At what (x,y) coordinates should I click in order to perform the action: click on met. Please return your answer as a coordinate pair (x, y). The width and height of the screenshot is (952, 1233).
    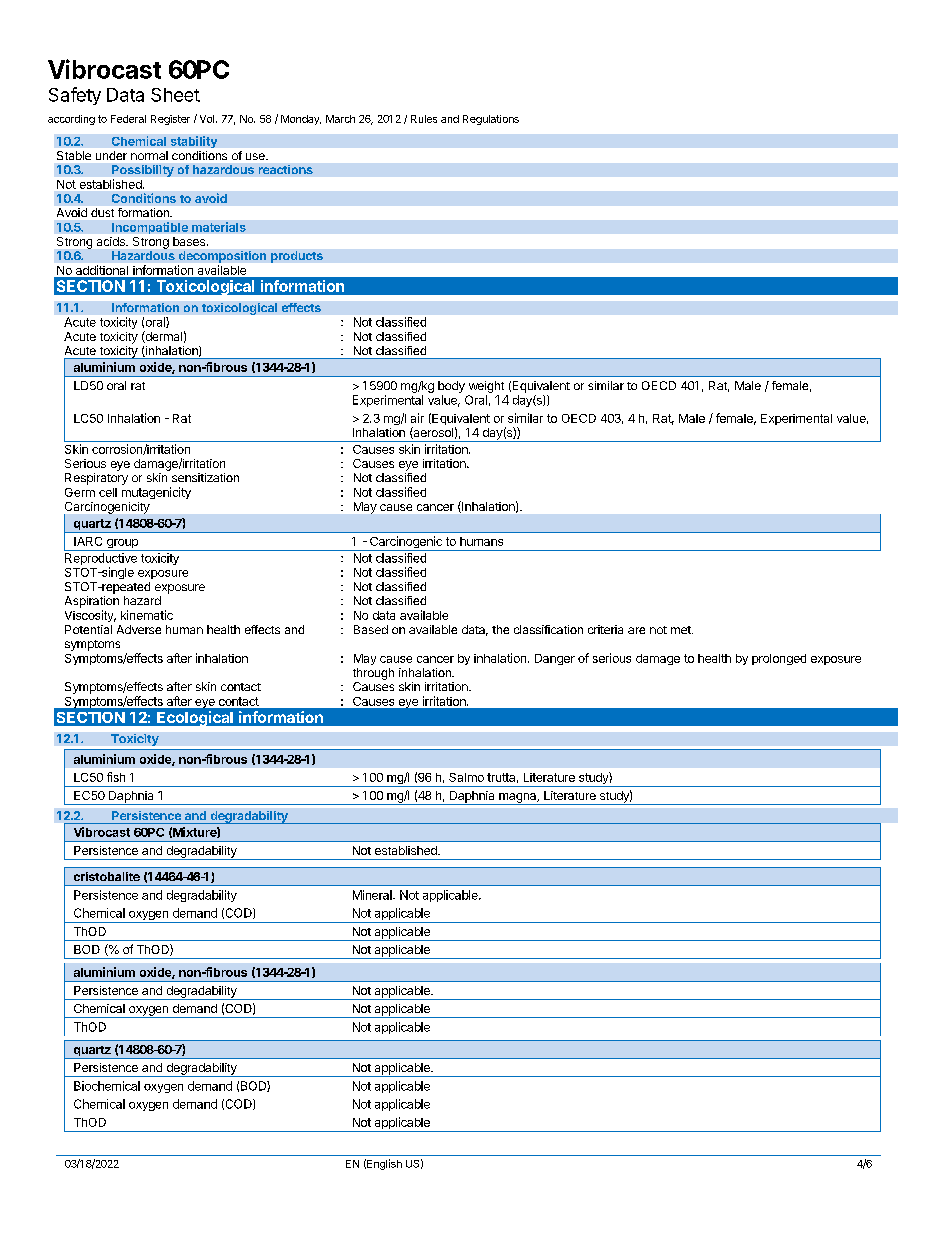
    Looking at the image, I should click on (682, 630).
